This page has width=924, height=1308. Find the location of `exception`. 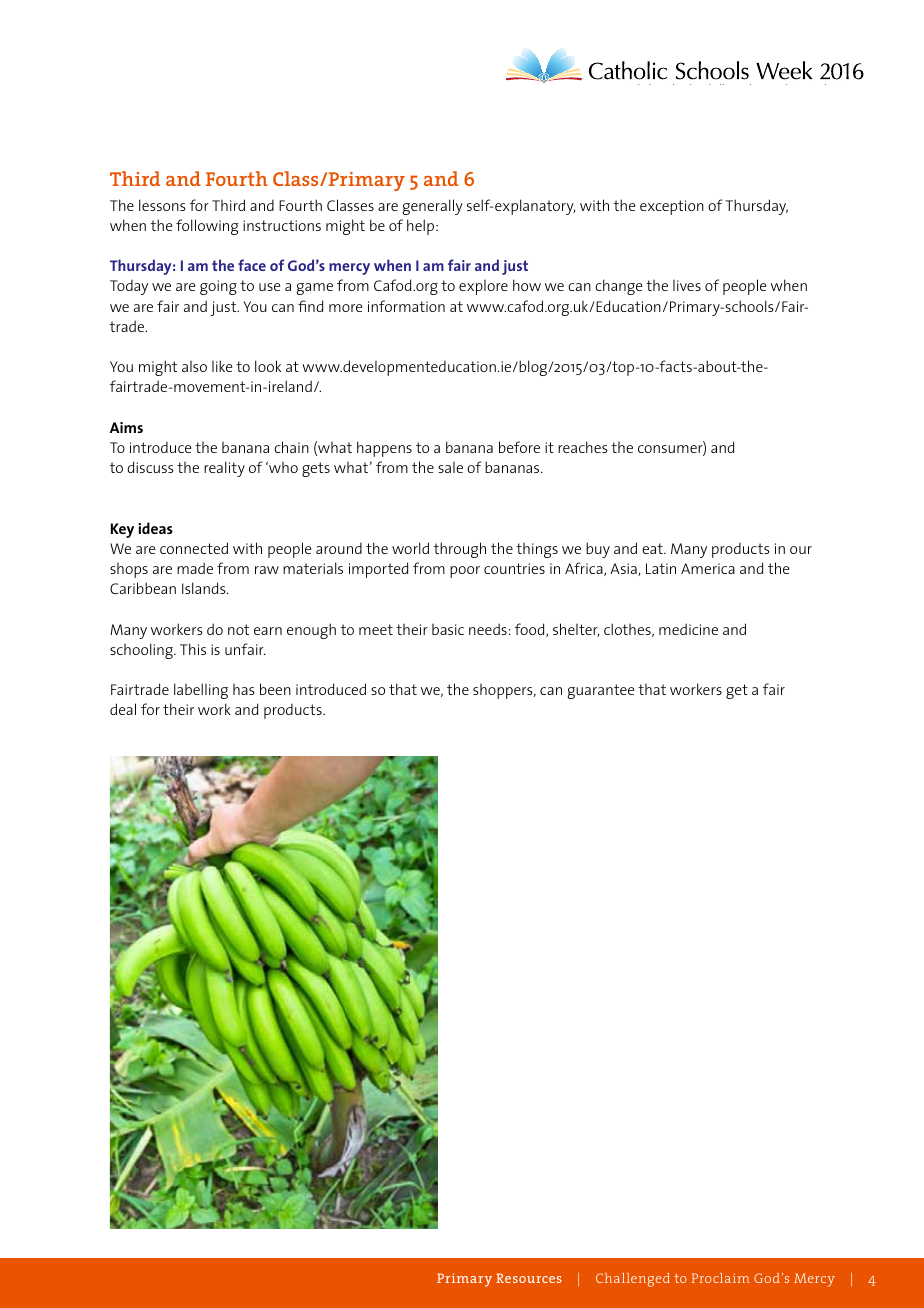

exception is located at coordinates (672, 207).
